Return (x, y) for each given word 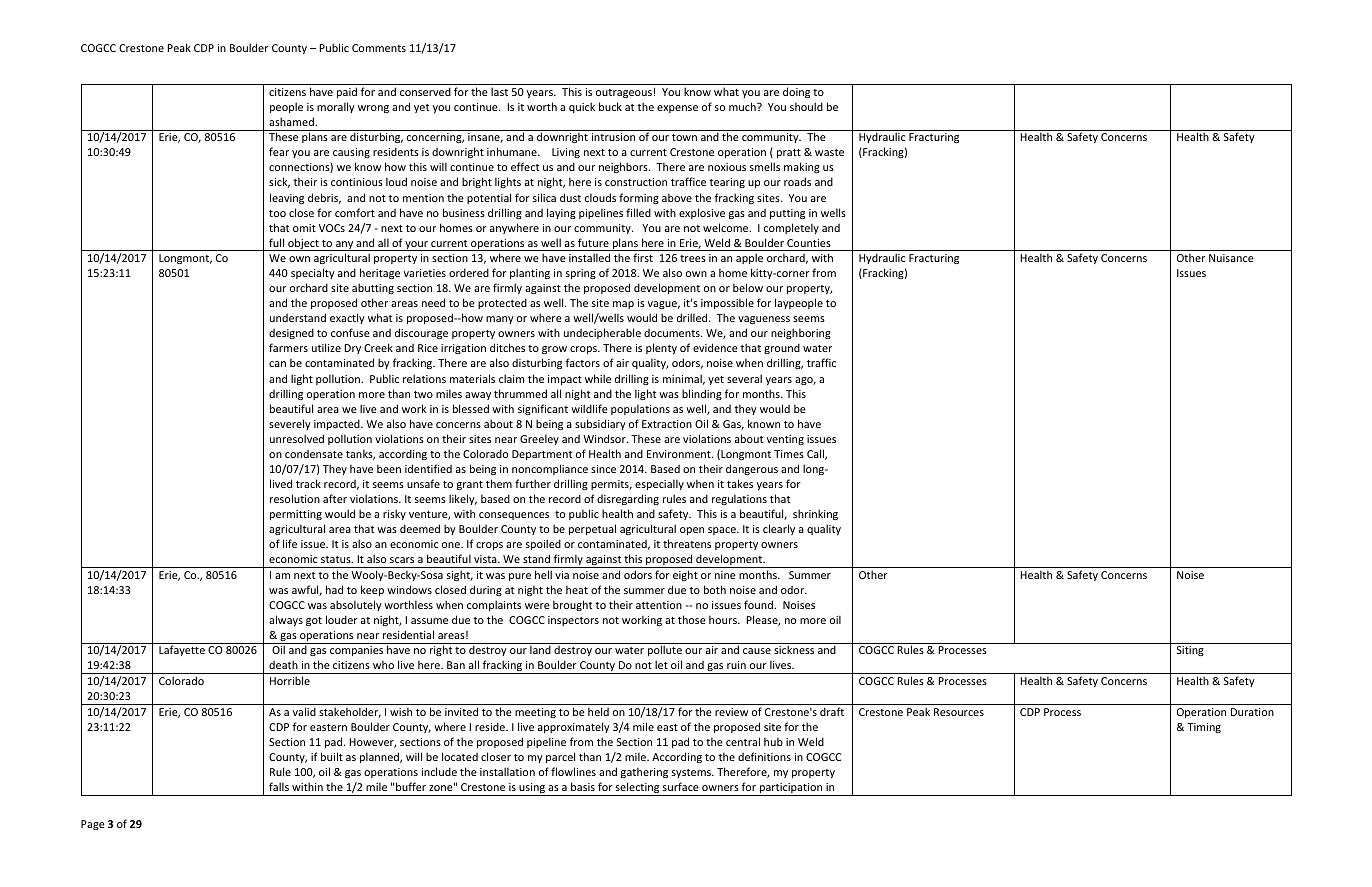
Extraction (667, 424)
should (806, 106)
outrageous (624, 93)
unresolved (297, 438)
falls (279, 786)
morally (336, 107)
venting (785, 440)
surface (681, 786)
